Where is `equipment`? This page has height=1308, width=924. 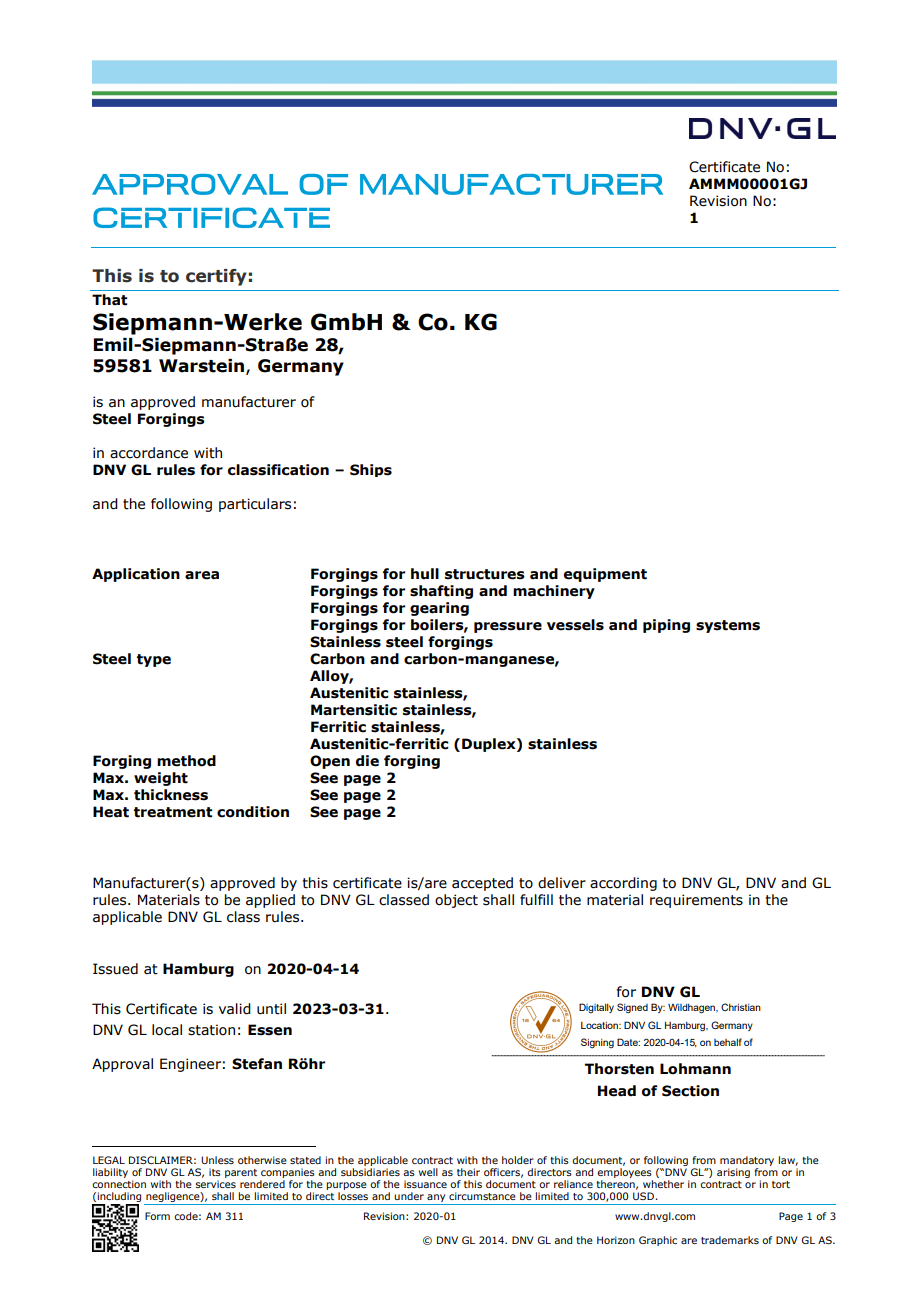 equipment is located at coordinates (605, 575).
